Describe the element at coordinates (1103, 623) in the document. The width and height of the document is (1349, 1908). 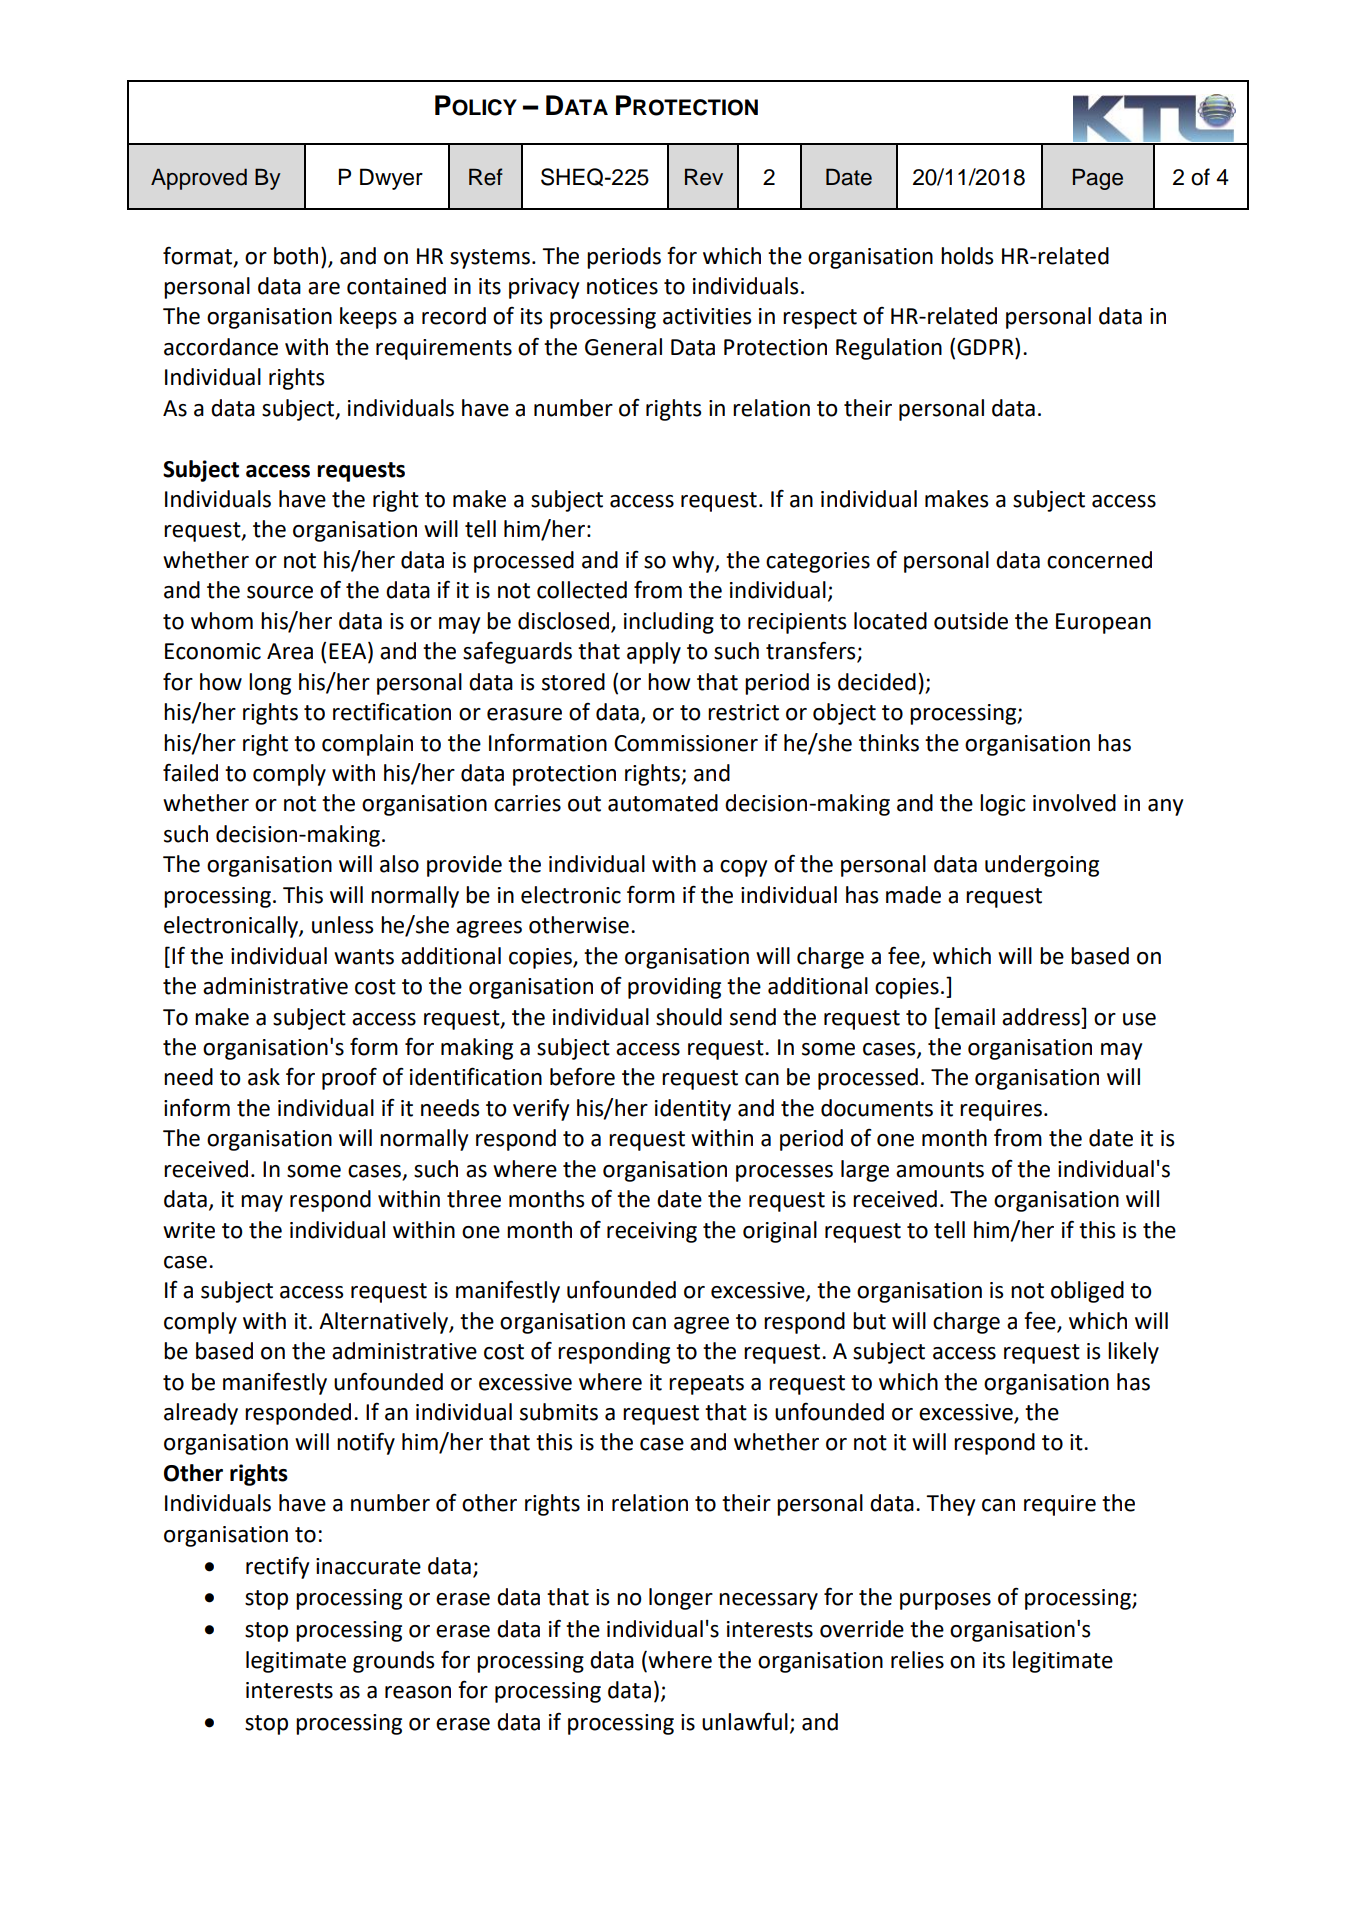
I see `European` at that location.
